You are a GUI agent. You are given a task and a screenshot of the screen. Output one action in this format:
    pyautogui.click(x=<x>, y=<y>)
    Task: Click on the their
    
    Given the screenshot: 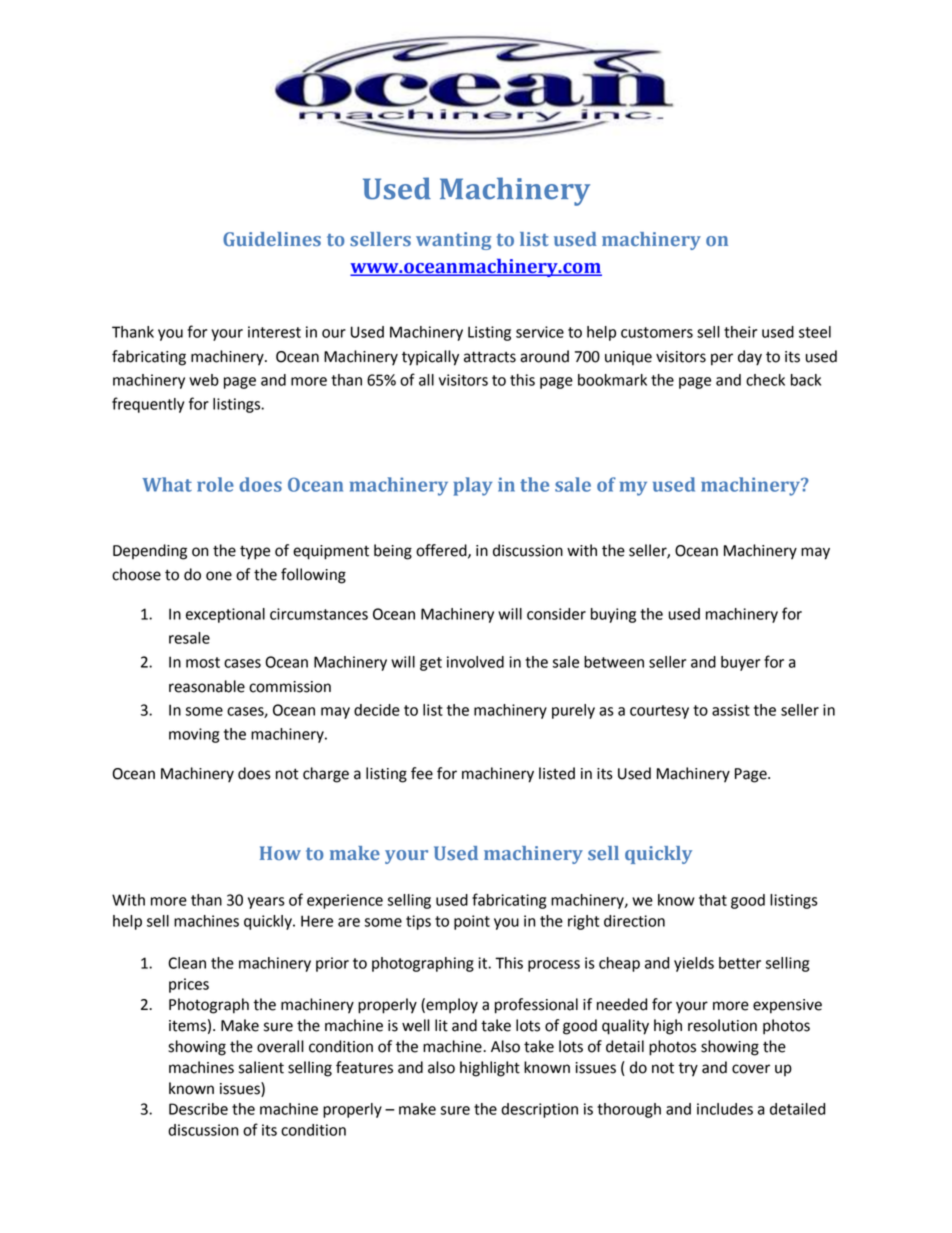 What is the action you would take?
    pyautogui.click(x=740, y=332)
